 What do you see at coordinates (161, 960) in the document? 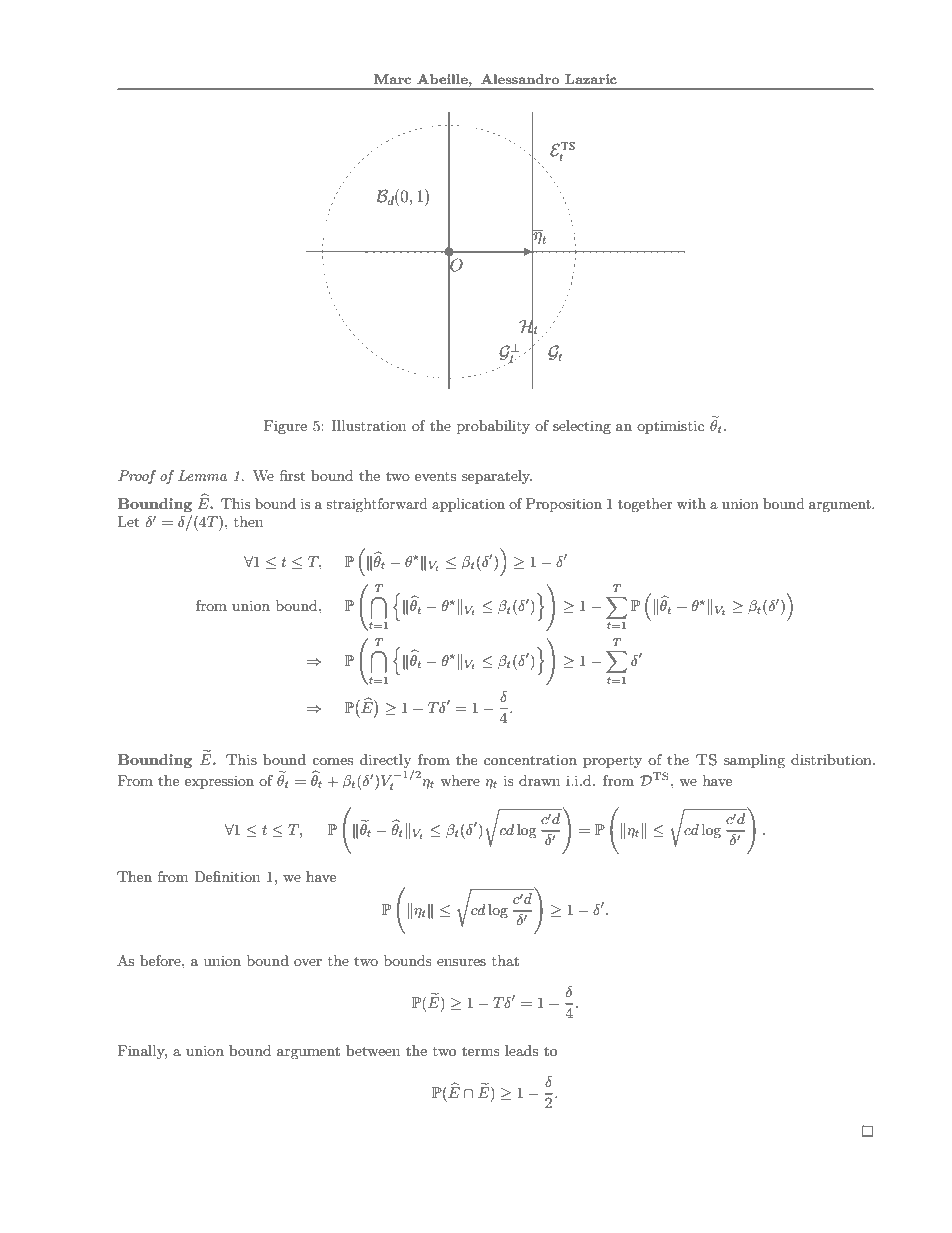
I see `before` at bounding box center [161, 960].
